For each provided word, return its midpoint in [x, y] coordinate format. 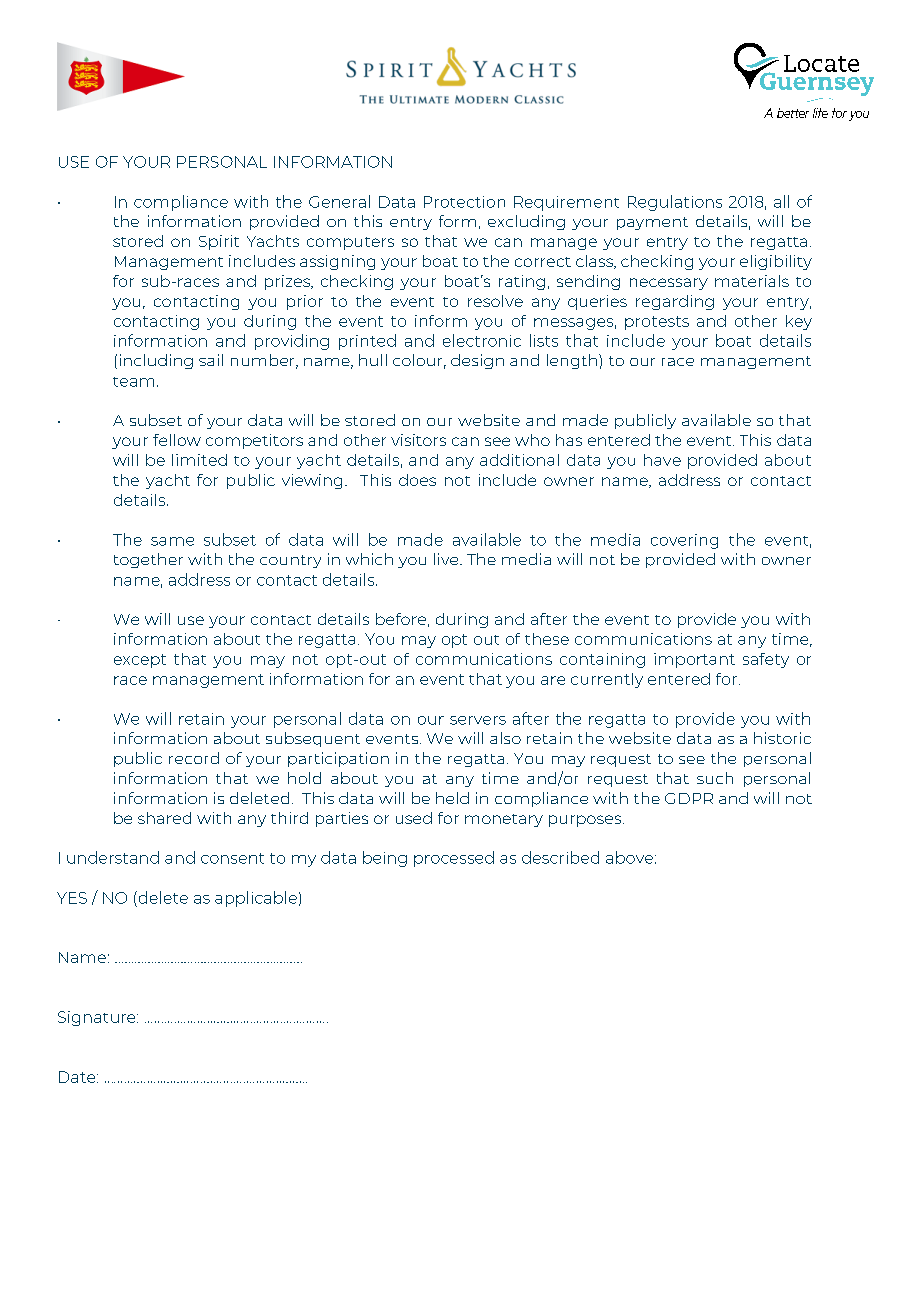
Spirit [219, 242]
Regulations [675, 203]
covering [684, 541]
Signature [98, 1018]
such [715, 778]
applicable [256, 899]
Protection [464, 202]
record [194, 758]
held [452, 798]
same [172, 541]
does [417, 480]
